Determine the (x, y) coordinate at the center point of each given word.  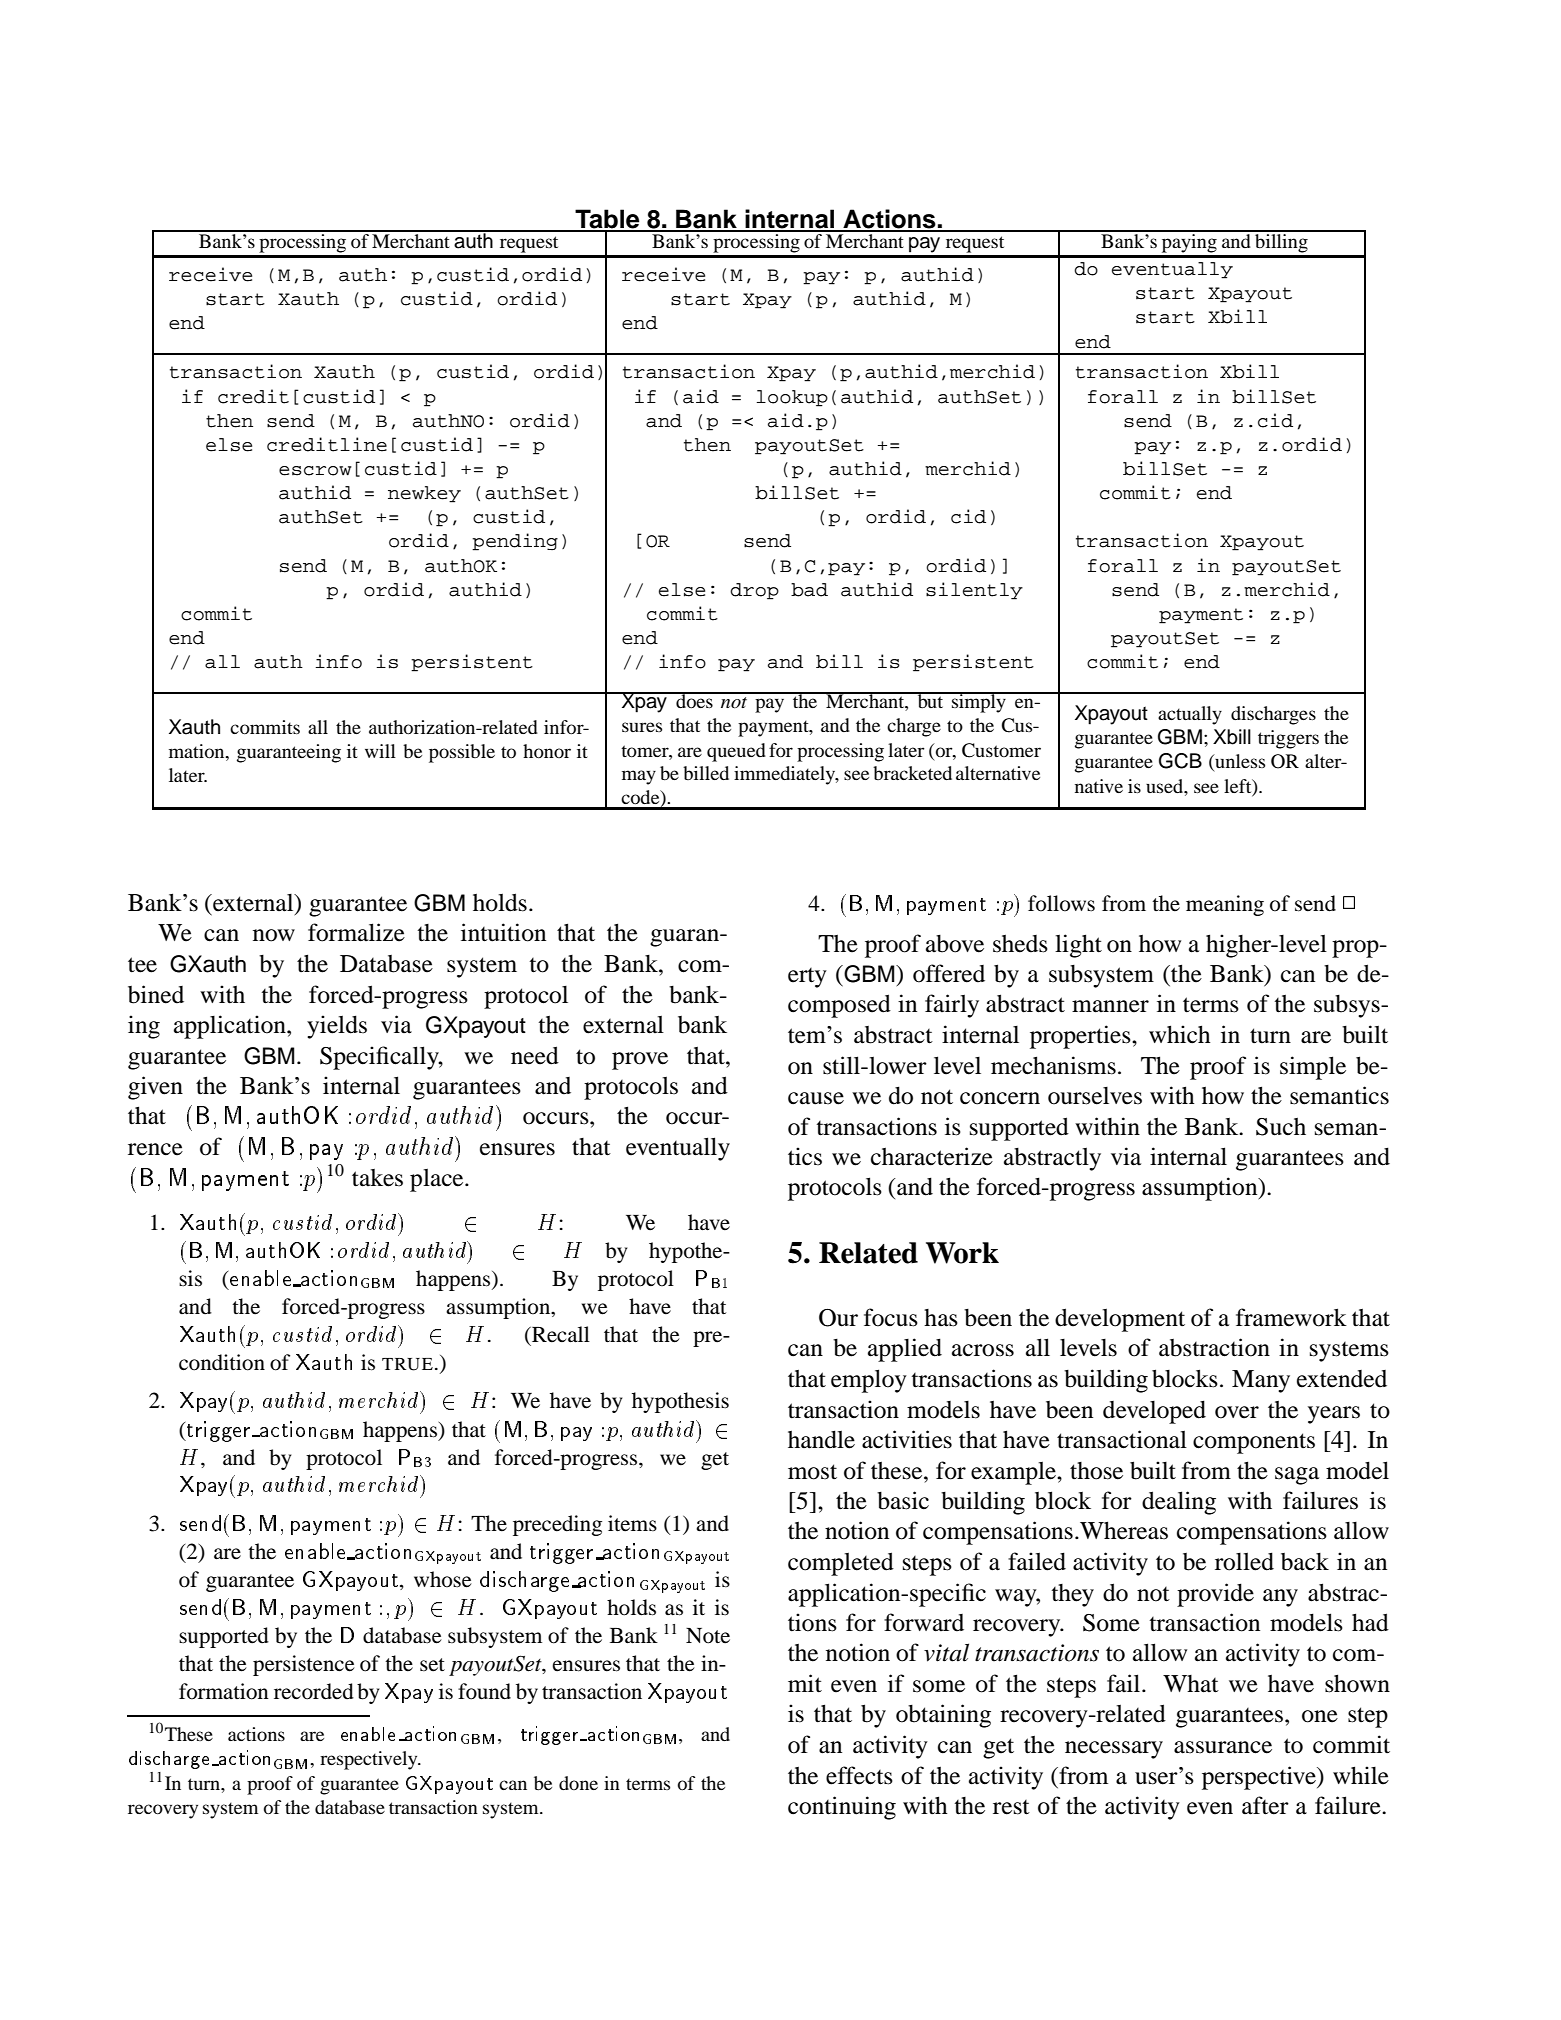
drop (754, 591)
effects (859, 1775)
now (274, 935)
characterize (932, 1156)
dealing (1179, 1503)
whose (443, 1579)
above (955, 944)
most (812, 1472)
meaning (1225, 905)
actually (1190, 715)
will (380, 751)
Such (1281, 1127)
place (438, 1180)
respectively (370, 1760)
